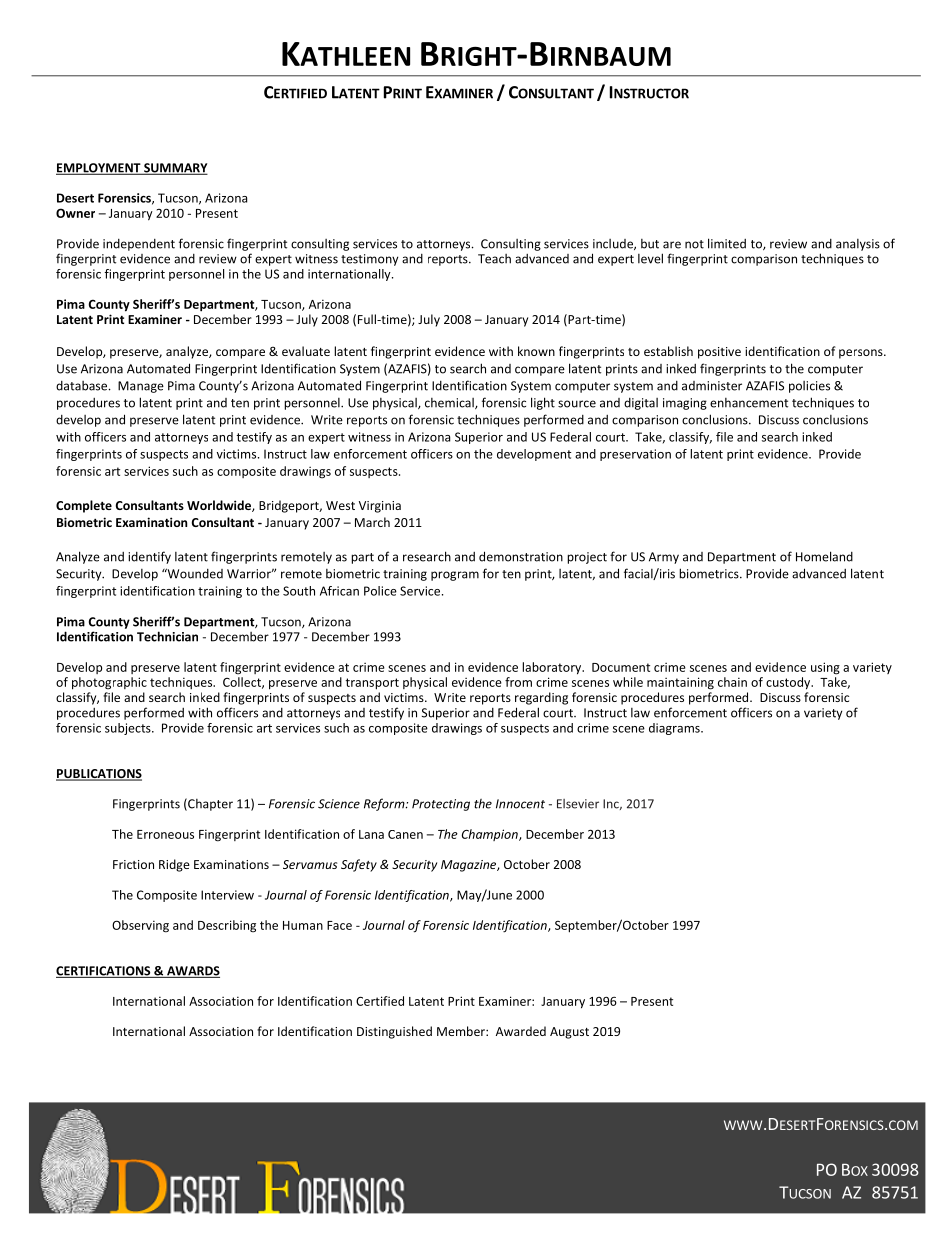  What do you see at coordinates (175, 169) in the document?
I see `SUMMARY` at bounding box center [175, 169].
